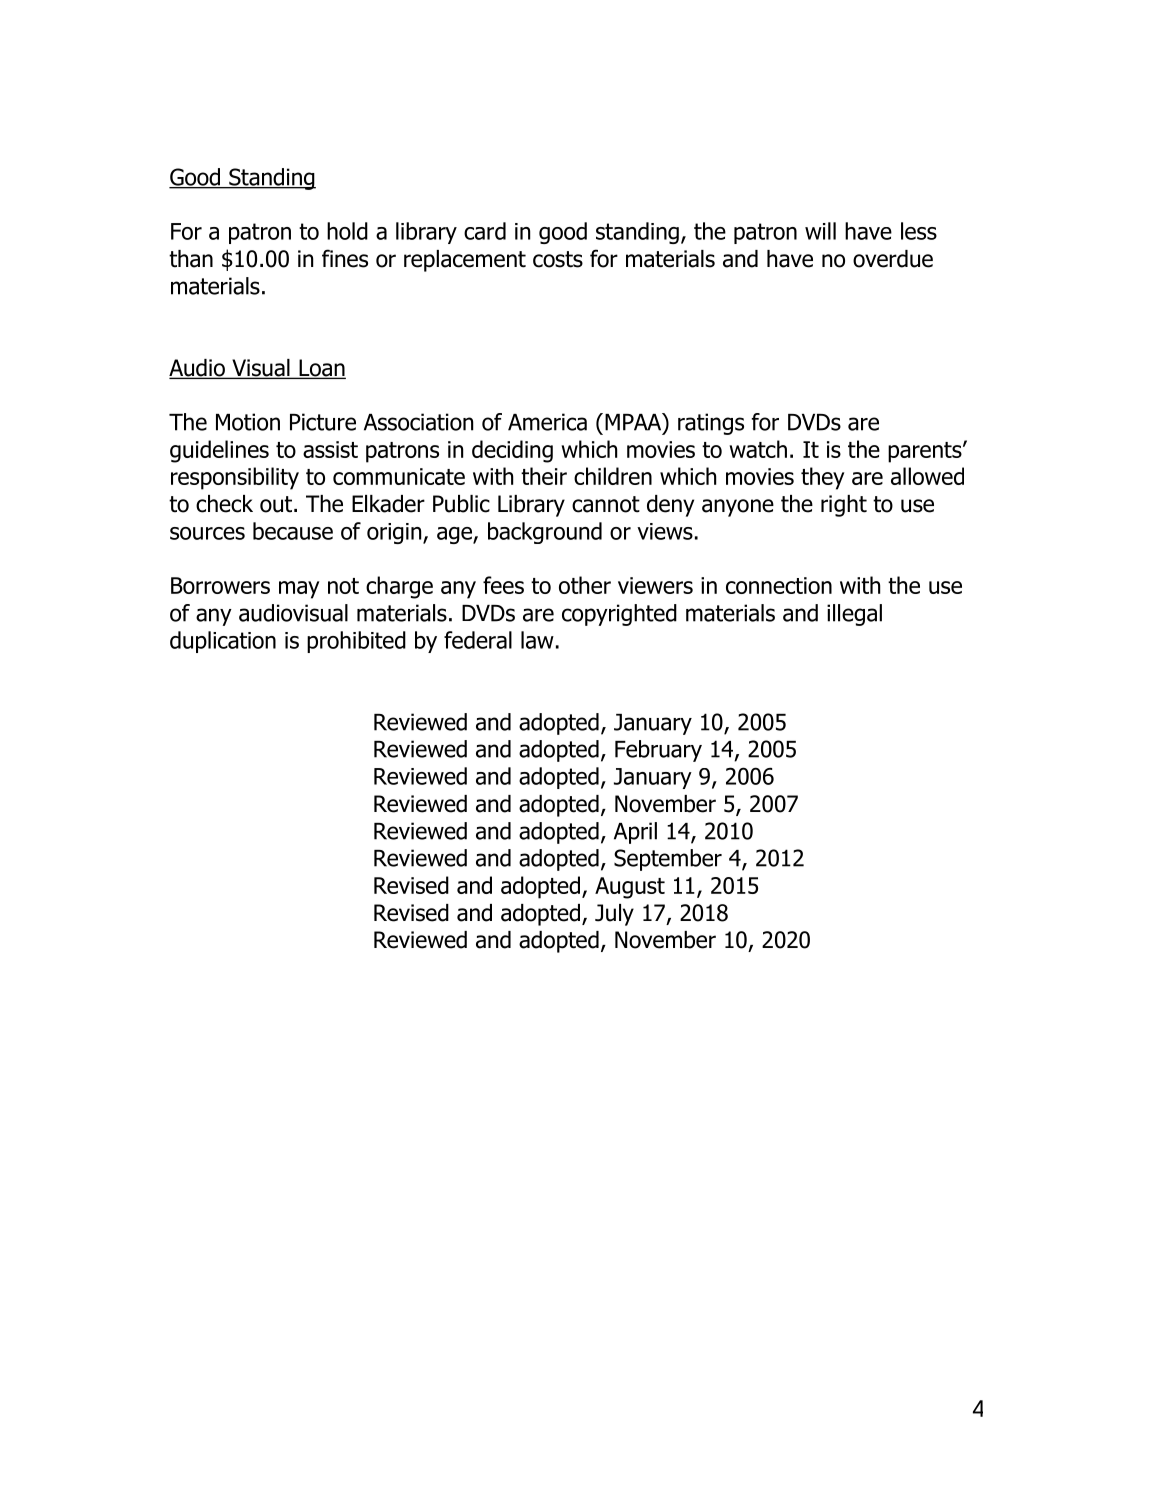 The image size is (1152, 1490). Describe the element at coordinates (820, 231) in the image. I see `will` at that location.
